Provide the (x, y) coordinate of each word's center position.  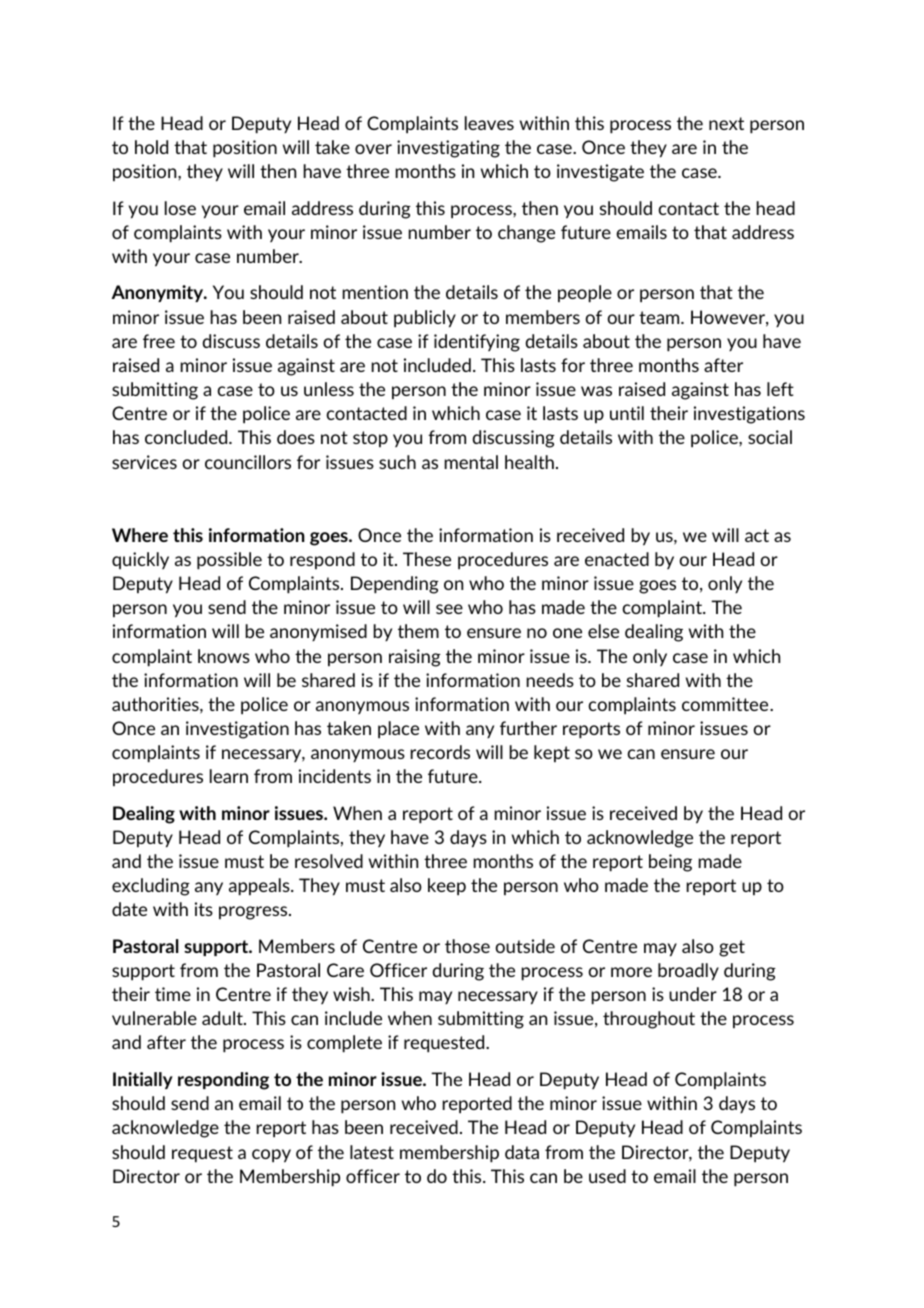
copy (271, 1156)
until (627, 413)
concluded (187, 437)
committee (726, 704)
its (204, 909)
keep (447, 887)
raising (415, 658)
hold (151, 147)
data (522, 1152)
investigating (448, 149)
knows (224, 656)
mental (471, 462)
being (670, 863)
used (607, 1176)
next (726, 123)
